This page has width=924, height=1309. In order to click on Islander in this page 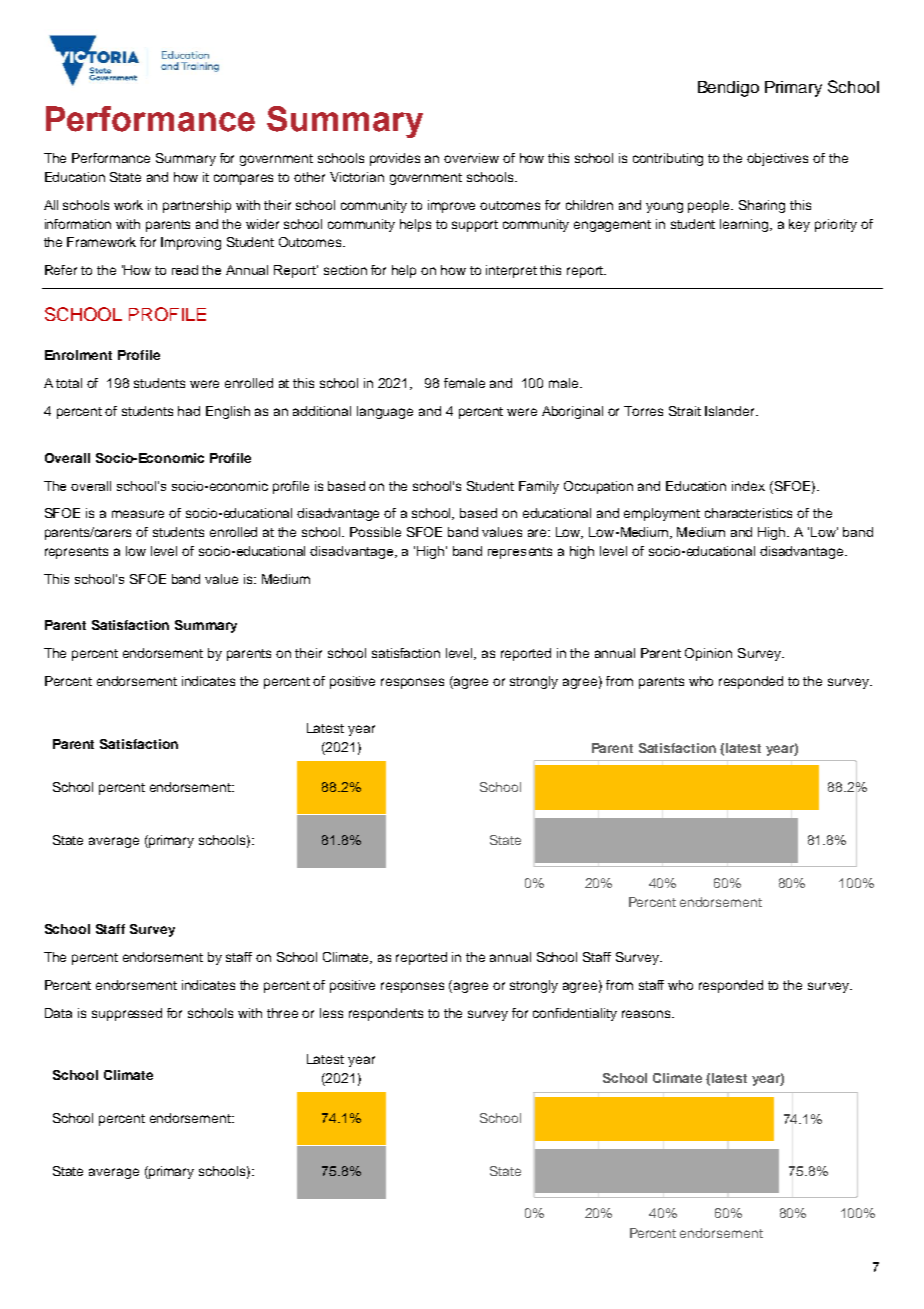, I will do `click(731, 411)`.
